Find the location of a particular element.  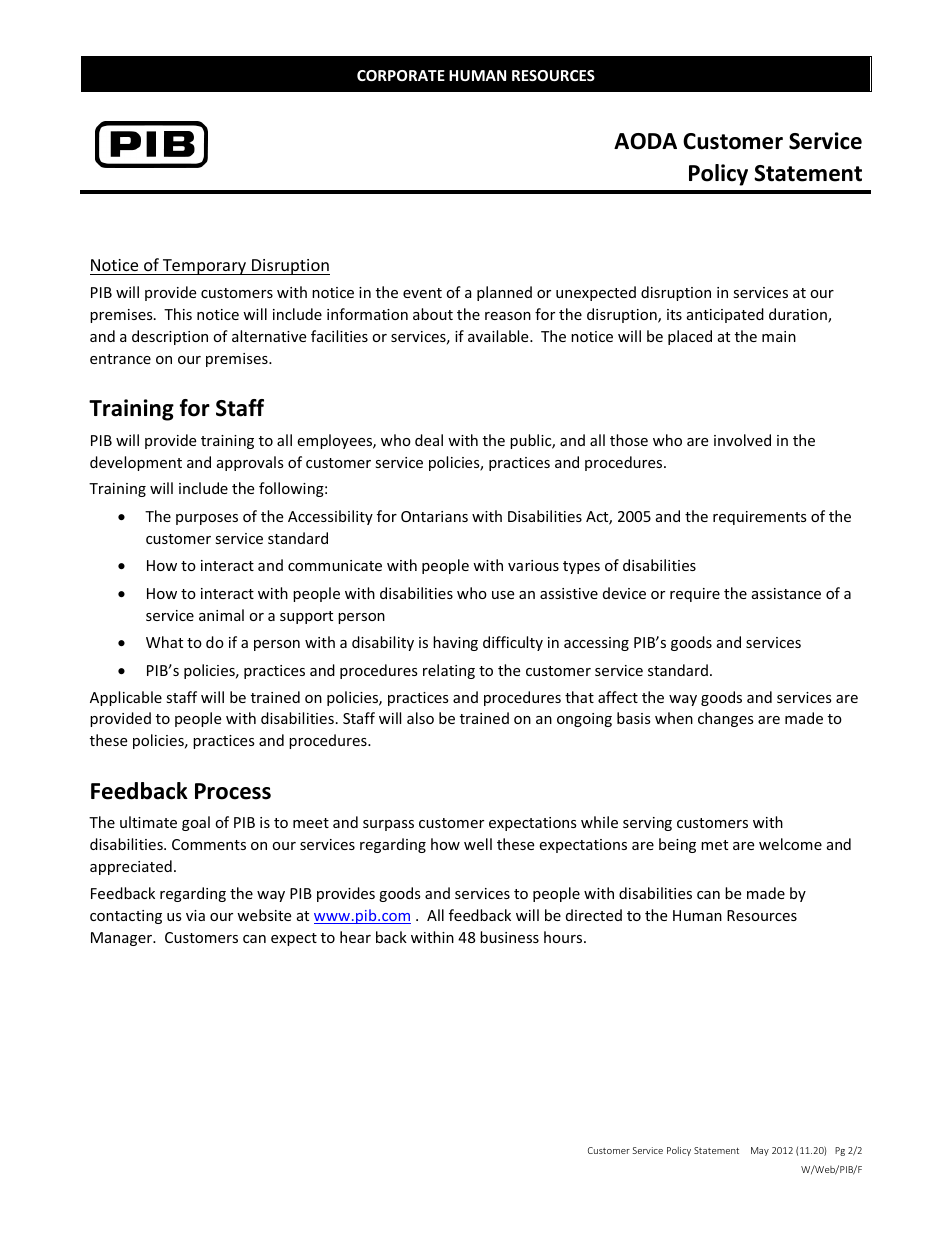

anticipated is located at coordinates (725, 315).
